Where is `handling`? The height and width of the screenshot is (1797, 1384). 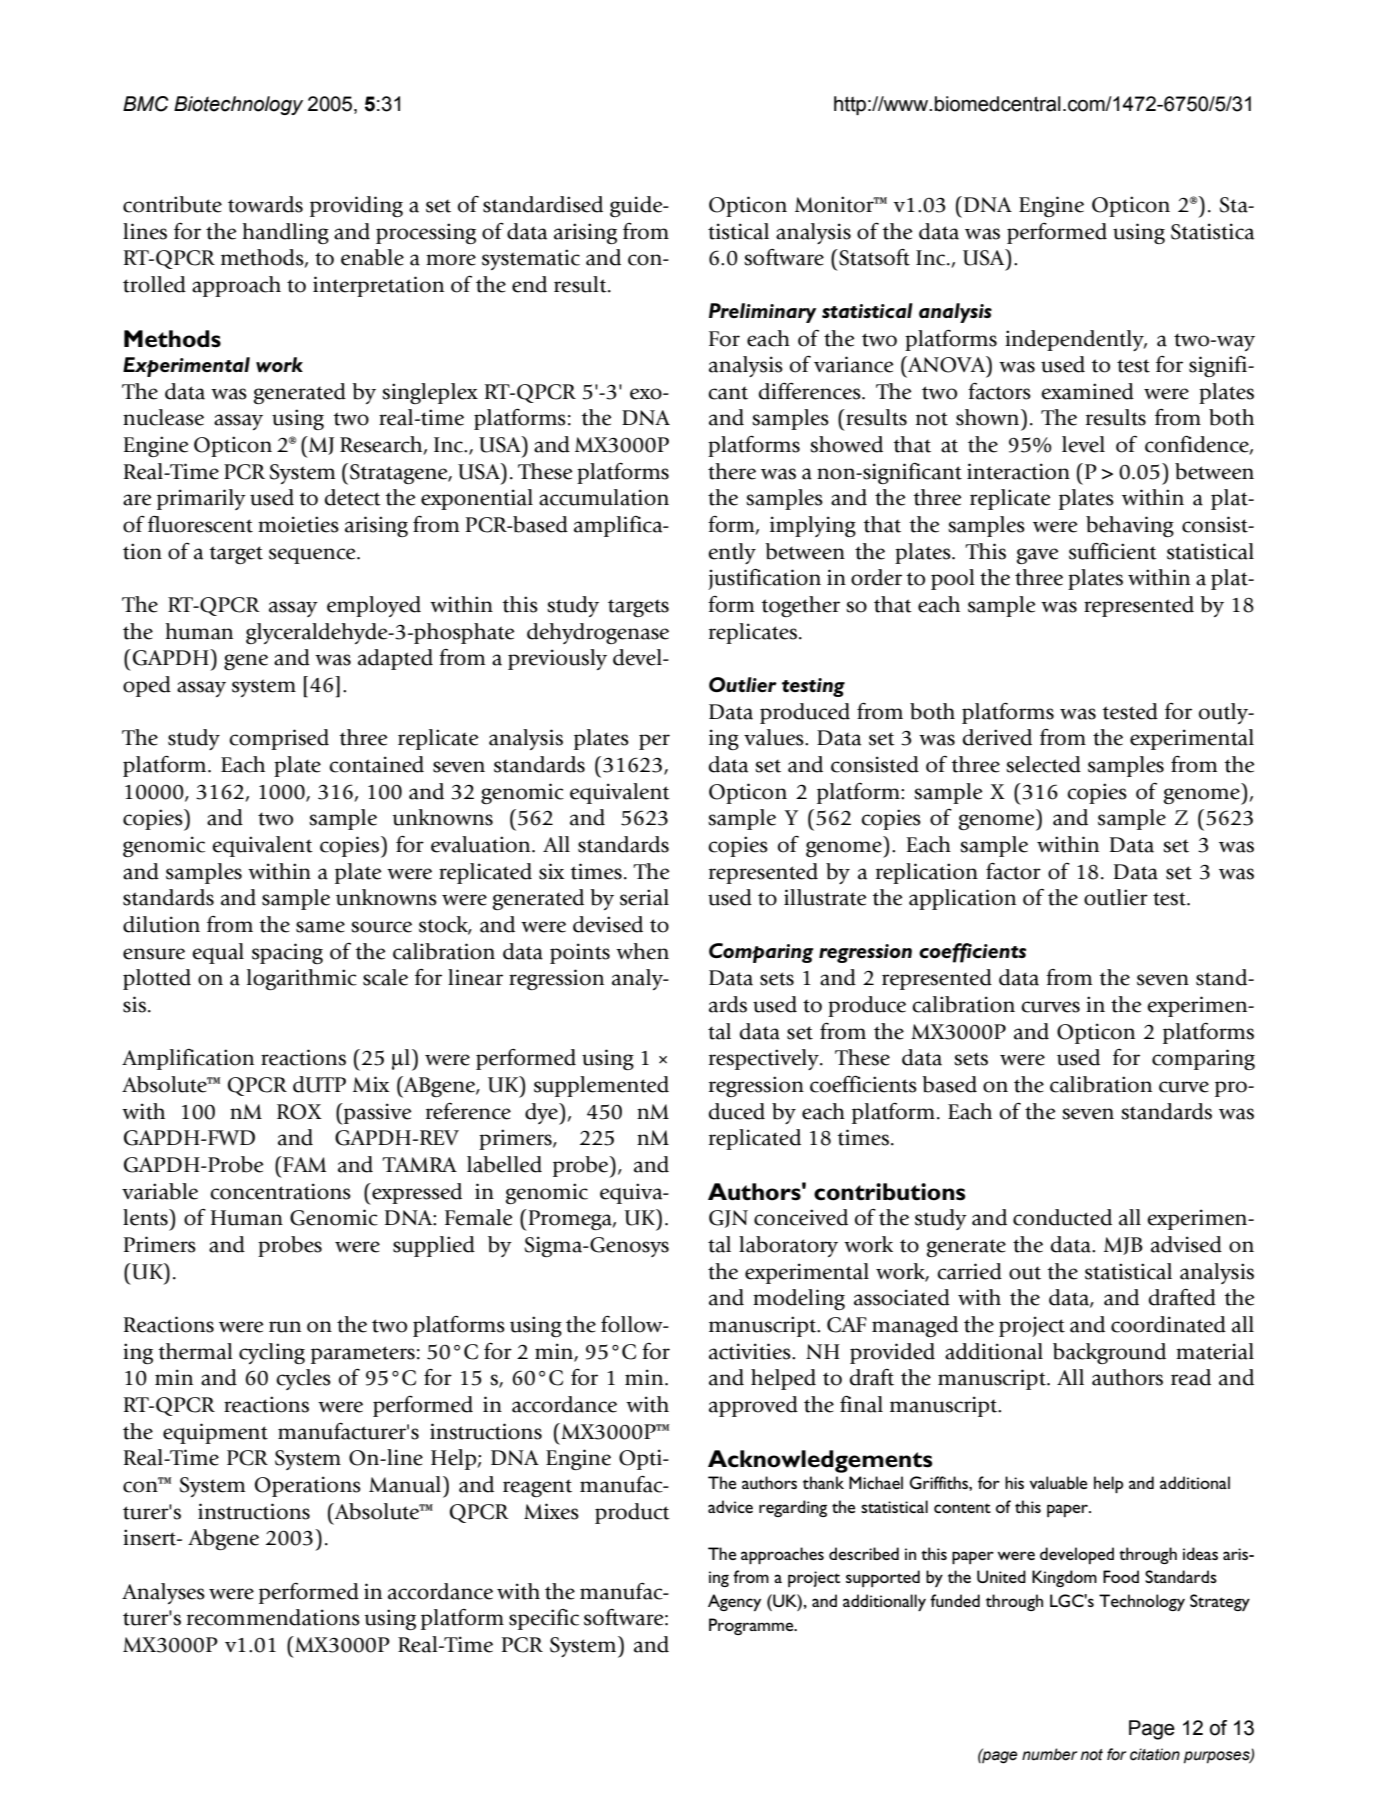 handling is located at coordinates (285, 233).
